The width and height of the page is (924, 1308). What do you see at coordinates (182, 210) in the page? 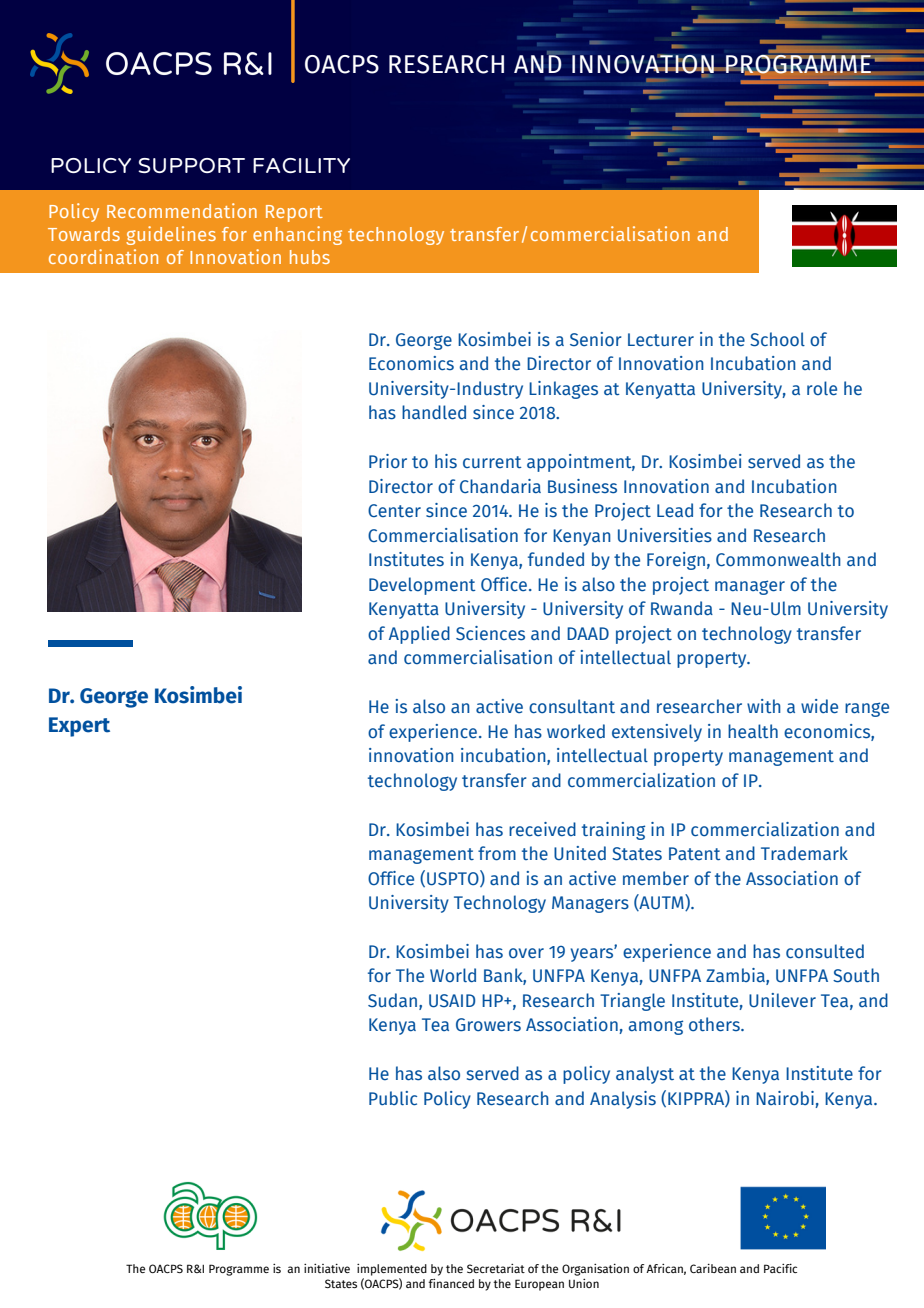
I see `Recommendation` at bounding box center [182, 210].
